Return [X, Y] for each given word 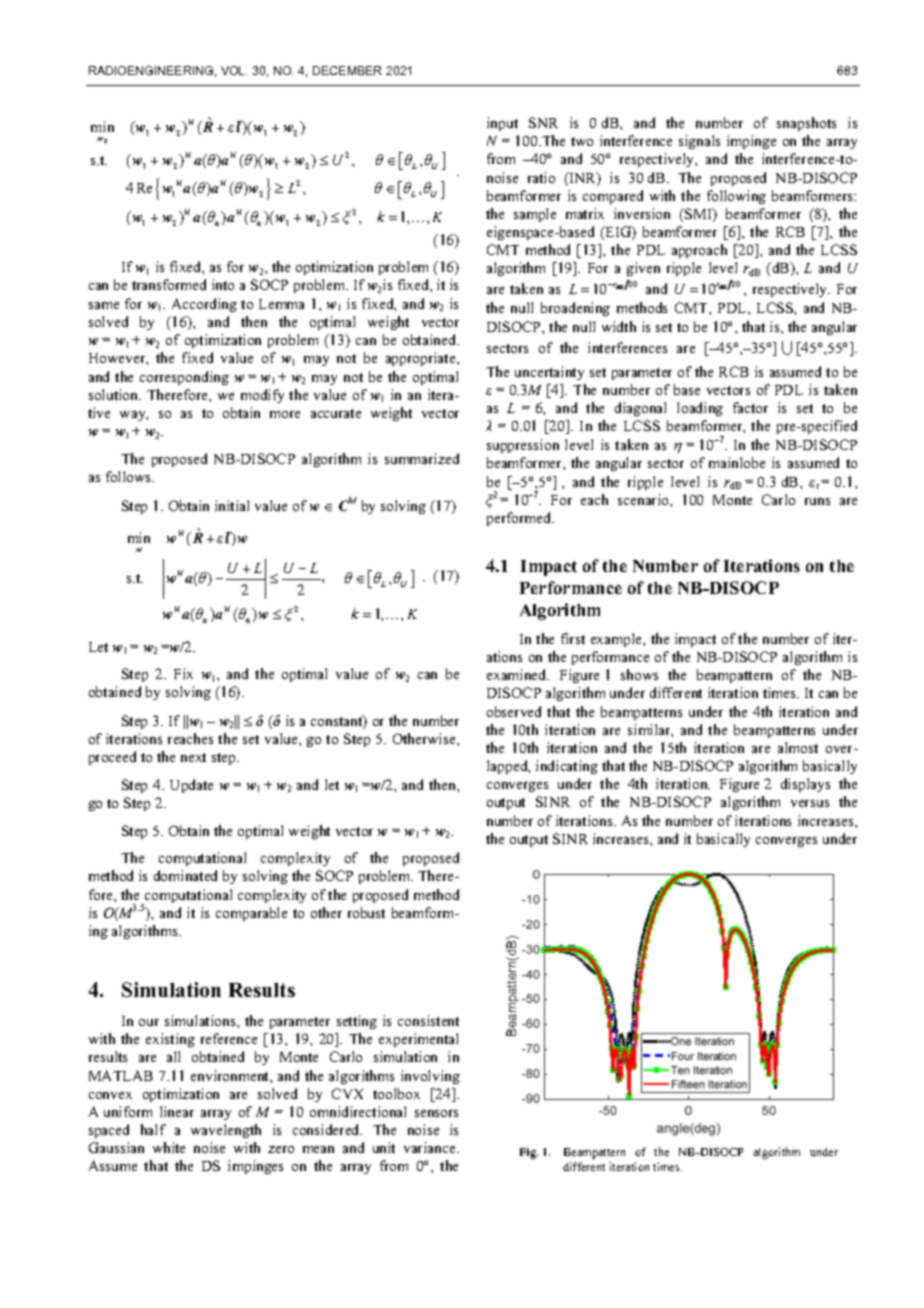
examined [518, 674]
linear [177, 1111]
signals [699, 142]
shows [639, 674]
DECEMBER [347, 70]
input [502, 124]
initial [232, 505]
